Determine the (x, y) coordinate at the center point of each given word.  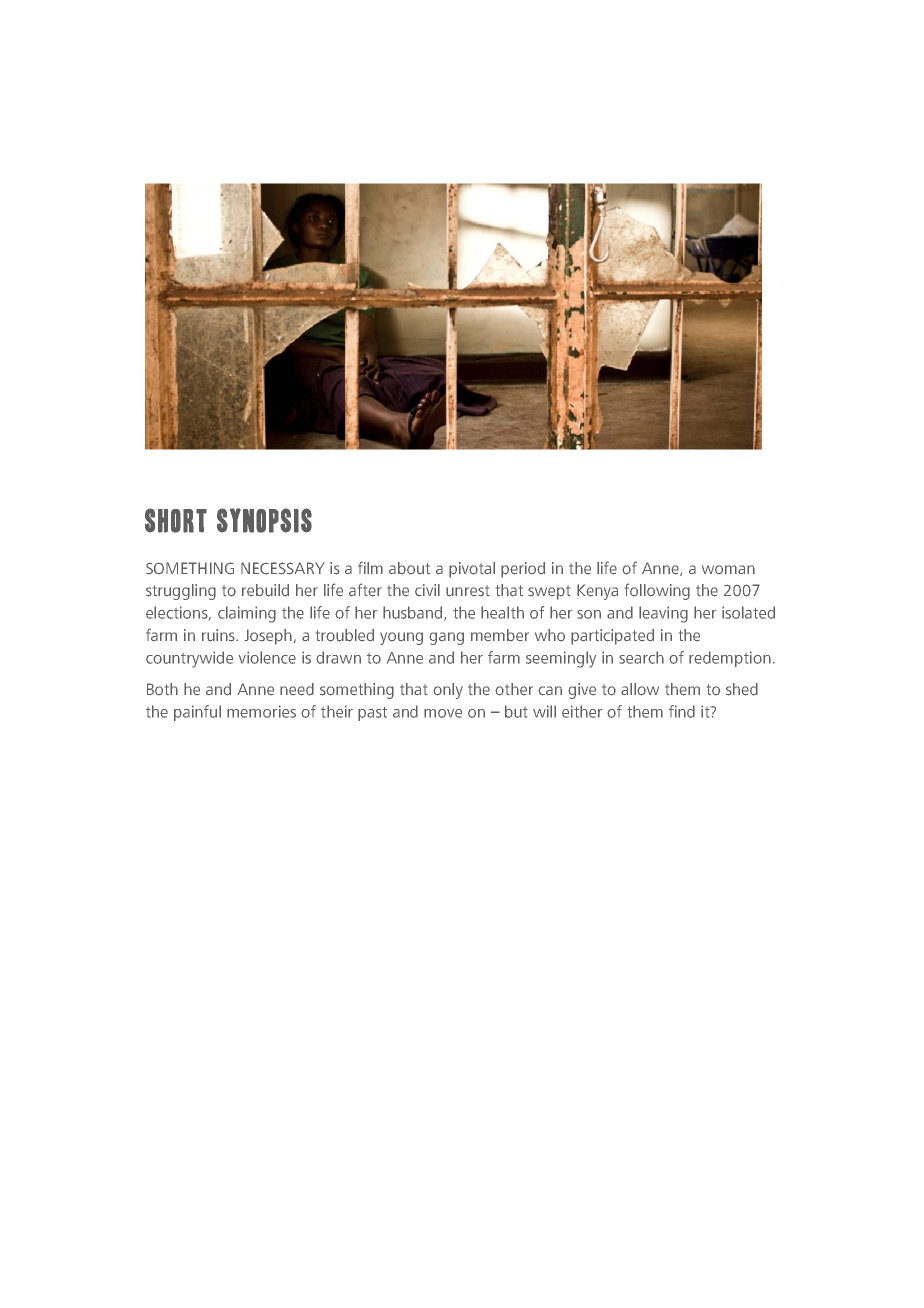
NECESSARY (282, 568)
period (523, 570)
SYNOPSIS (264, 520)
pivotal (472, 570)
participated (612, 637)
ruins (219, 635)
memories (261, 711)
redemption (730, 659)
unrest (468, 591)
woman (728, 569)
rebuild (265, 590)
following (657, 591)
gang (446, 638)
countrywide (189, 659)
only (448, 691)
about (409, 568)
